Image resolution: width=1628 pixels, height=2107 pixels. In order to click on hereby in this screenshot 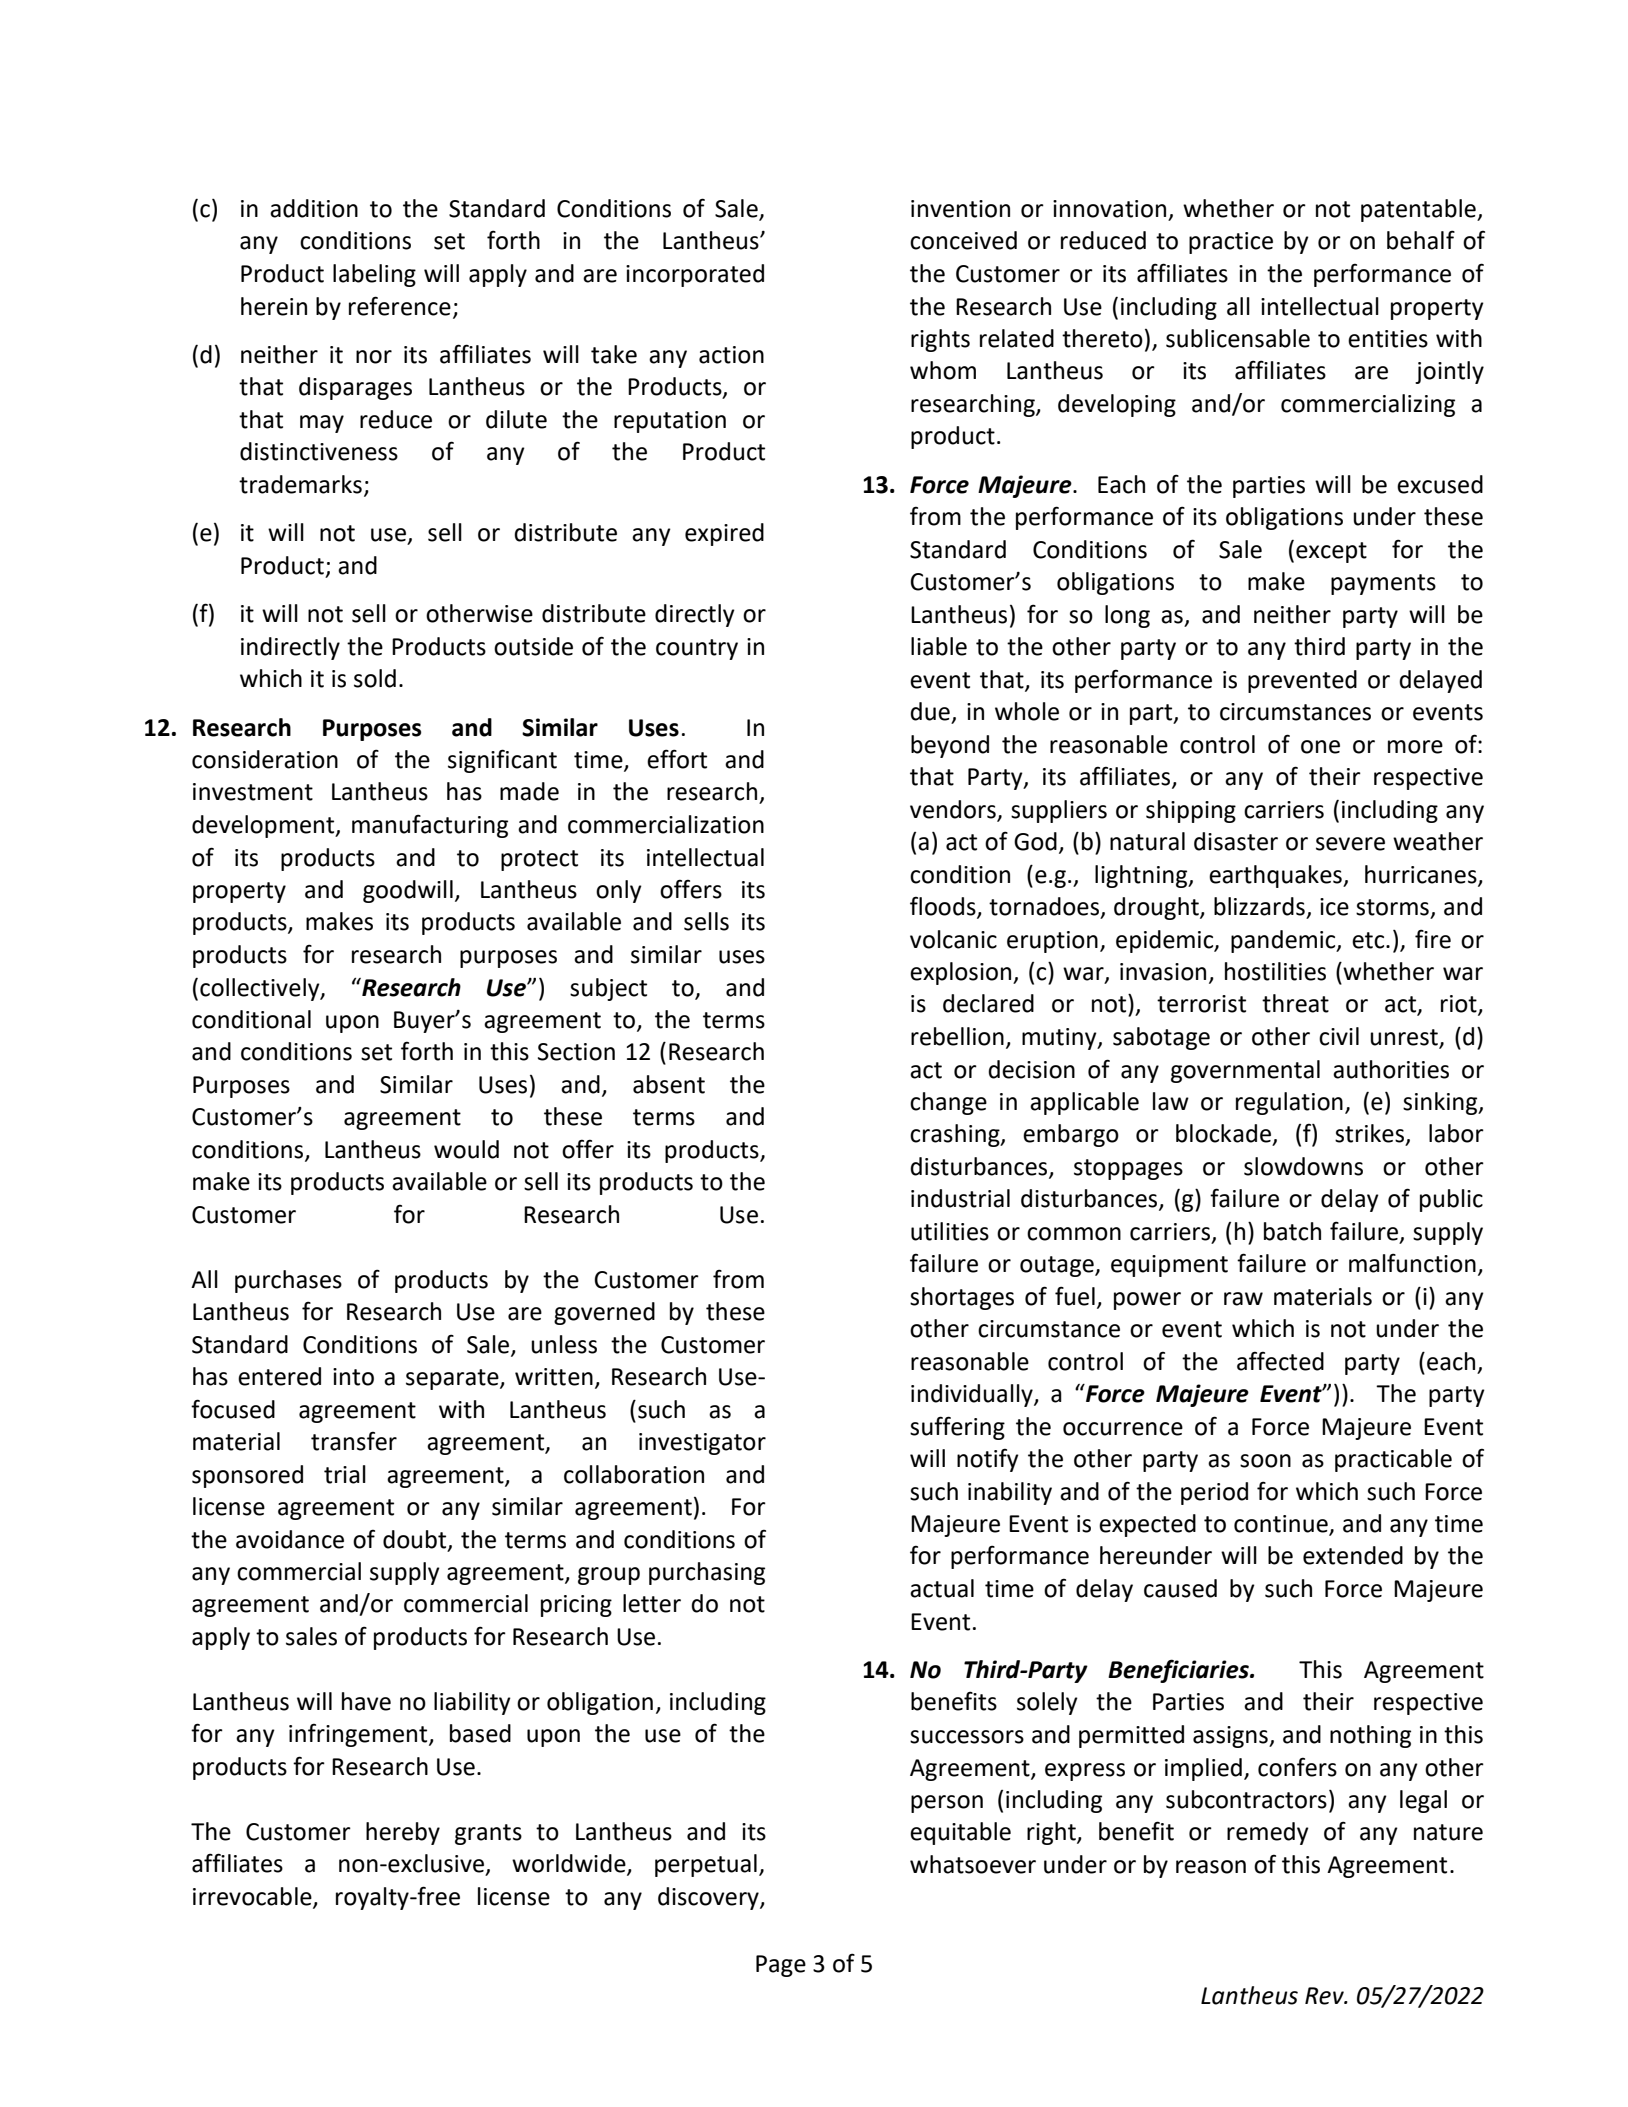, I will do `click(403, 1833)`.
